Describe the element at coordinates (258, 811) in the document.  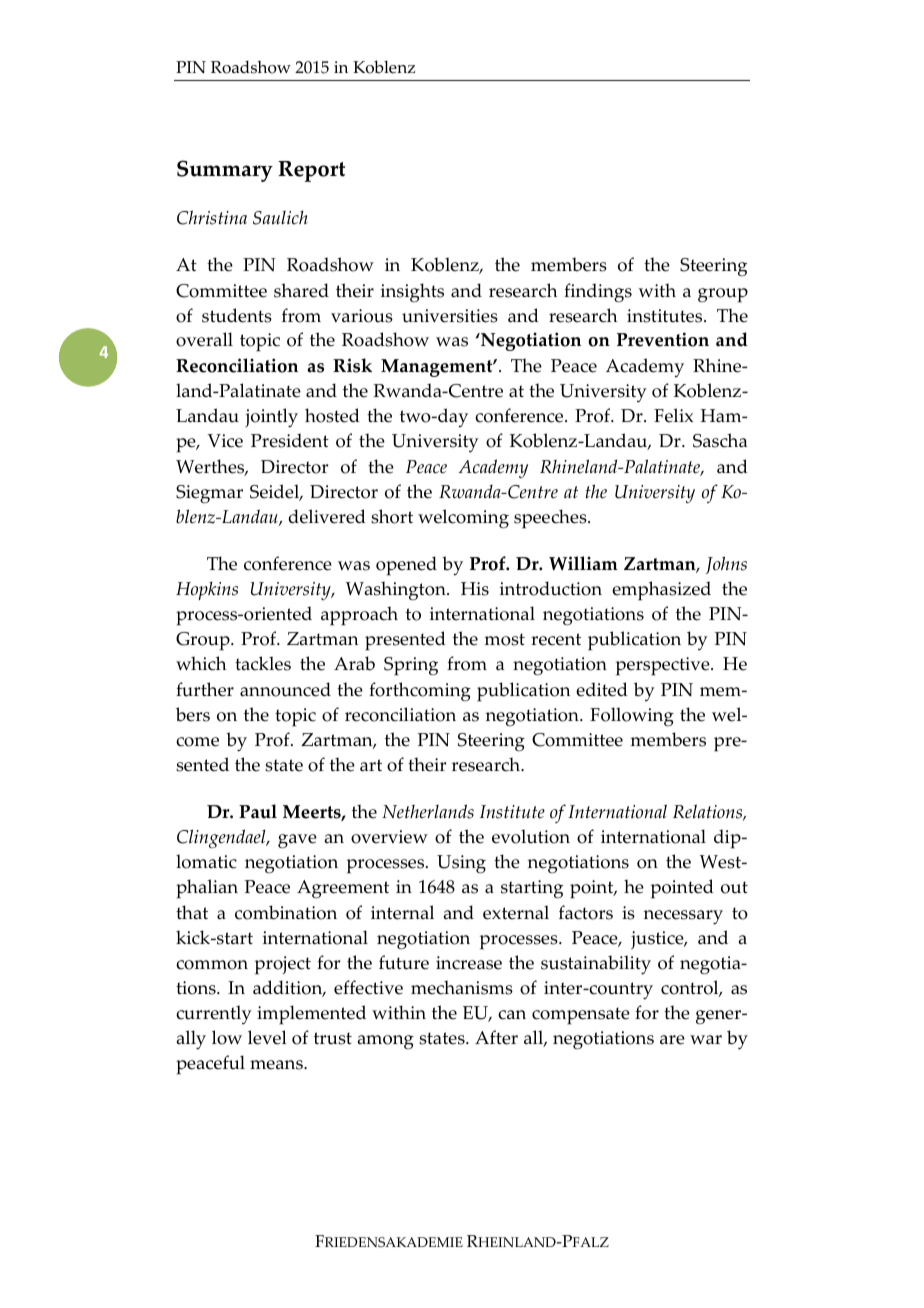
I see `Paul` at that location.
